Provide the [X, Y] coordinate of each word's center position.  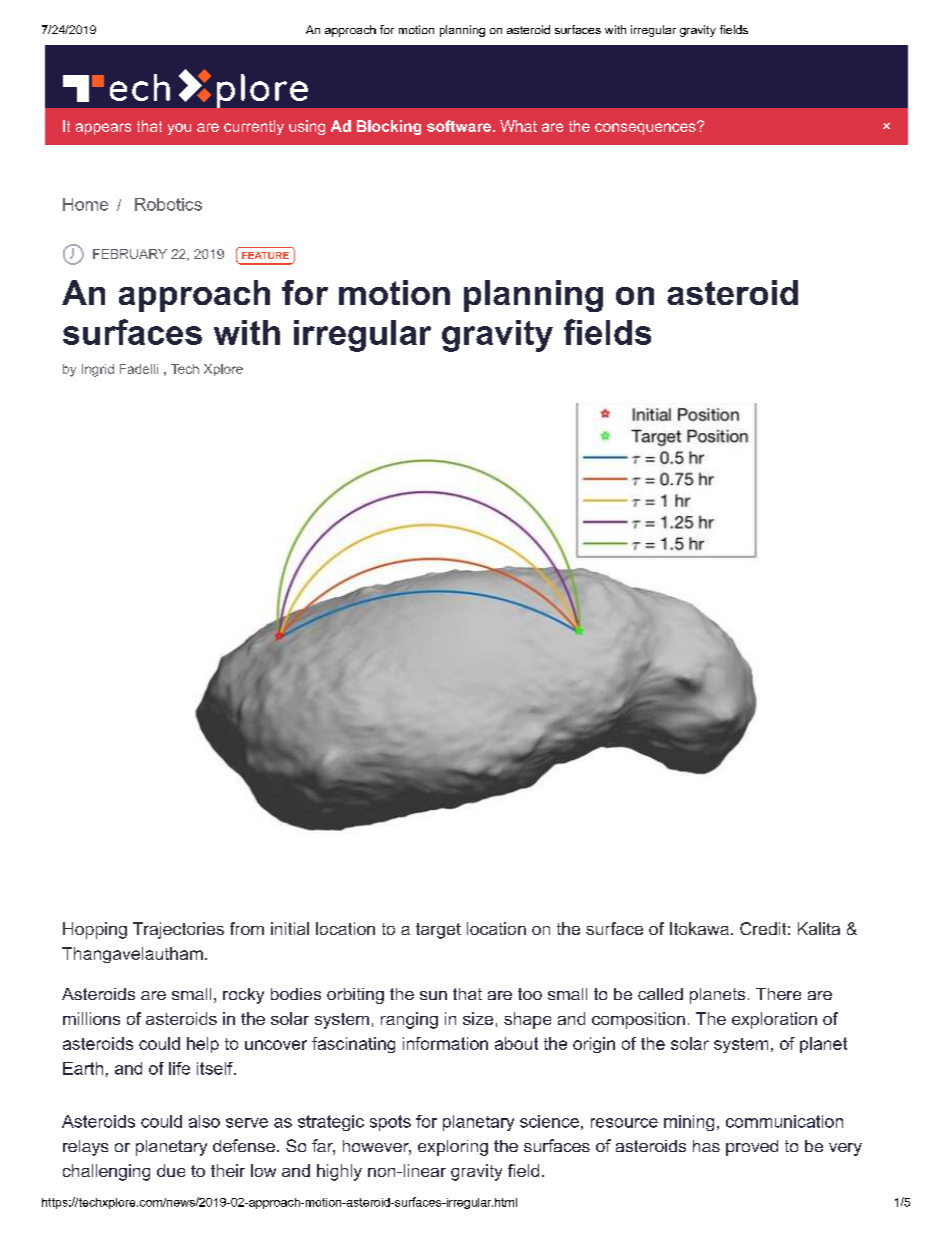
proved [752, 1148]
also [204, 1121]
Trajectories [178, 930]
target [438, 931]
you [179, 129]
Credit [763, 928]
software [459, 126]
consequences [646, 128]
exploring [453, 1148]
